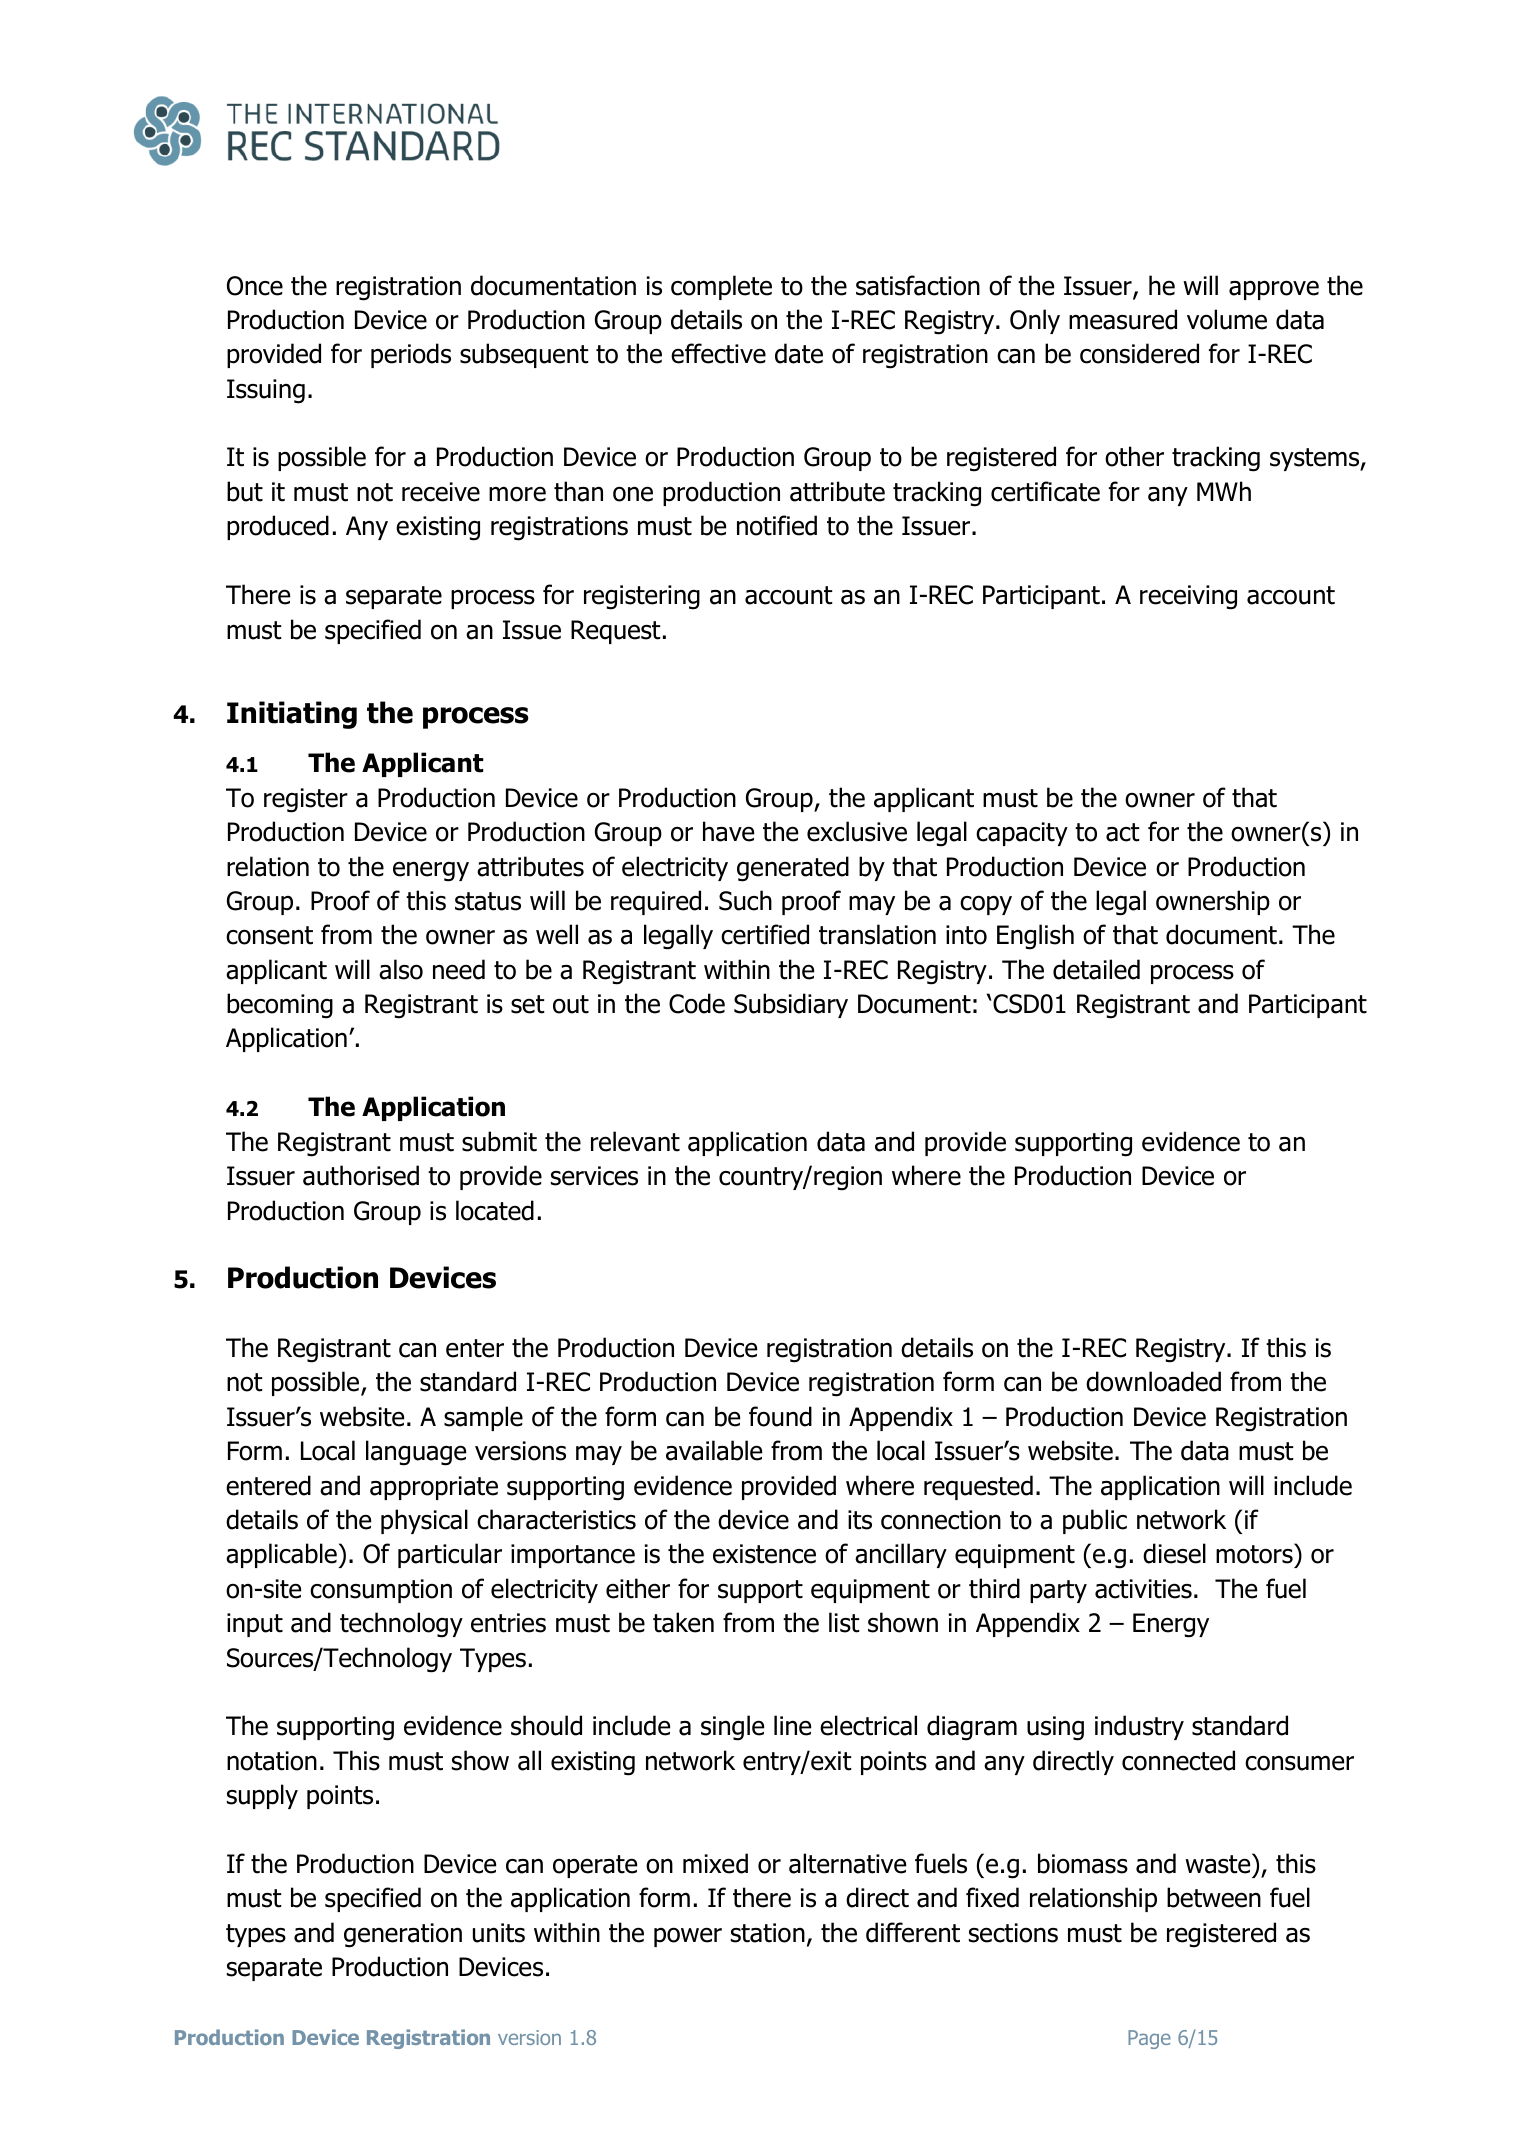 The width and height of the screenshot is (1517, 2145). What do you see at coordinates (799, 353) in the screenshot?
I see `date` at bounding box center [799, 353].
